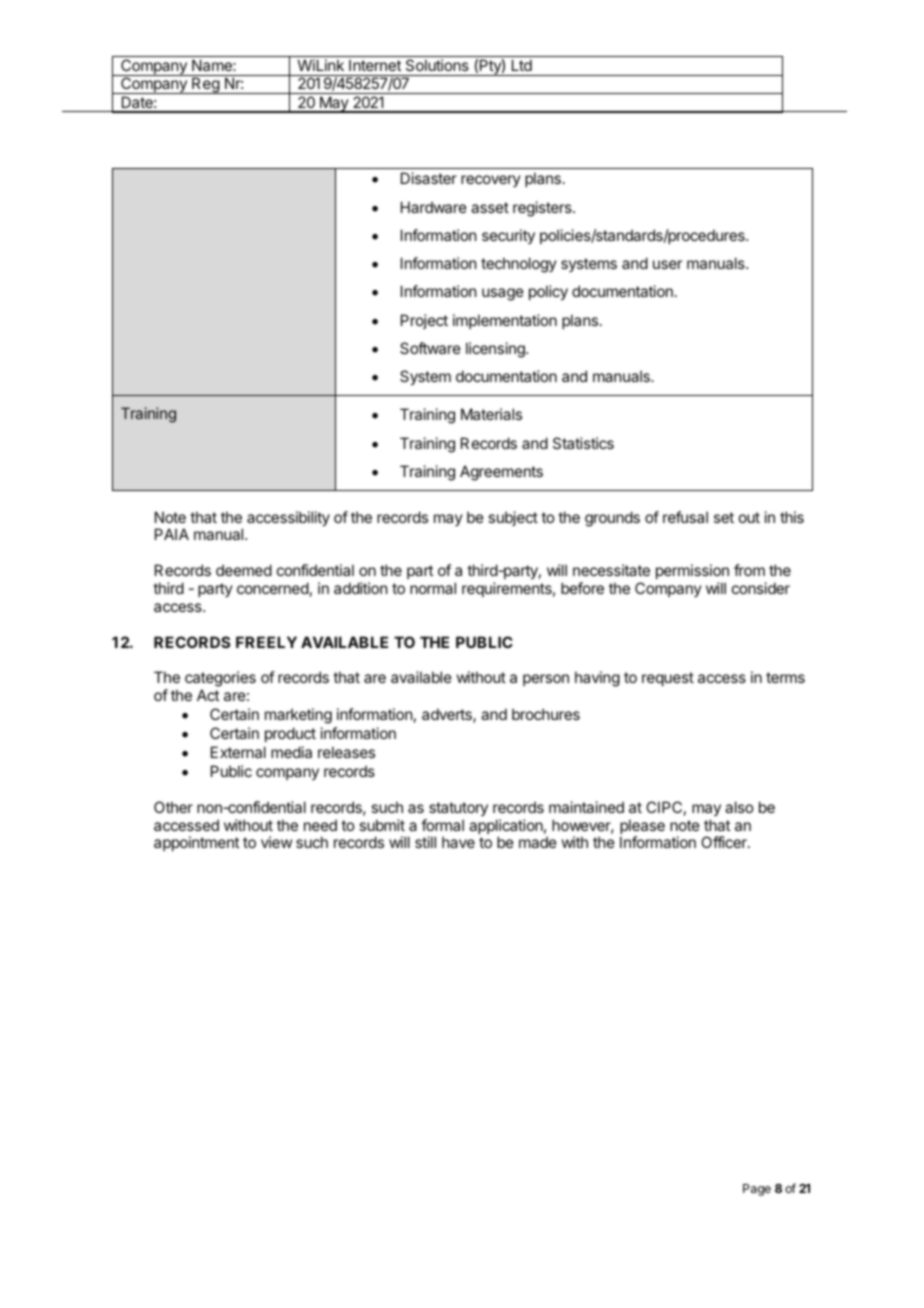 The image size is (924, 1308). What do you see at coordinates (725, 842) in the page?
I see `Officer` at bounding box center [725, 842].
